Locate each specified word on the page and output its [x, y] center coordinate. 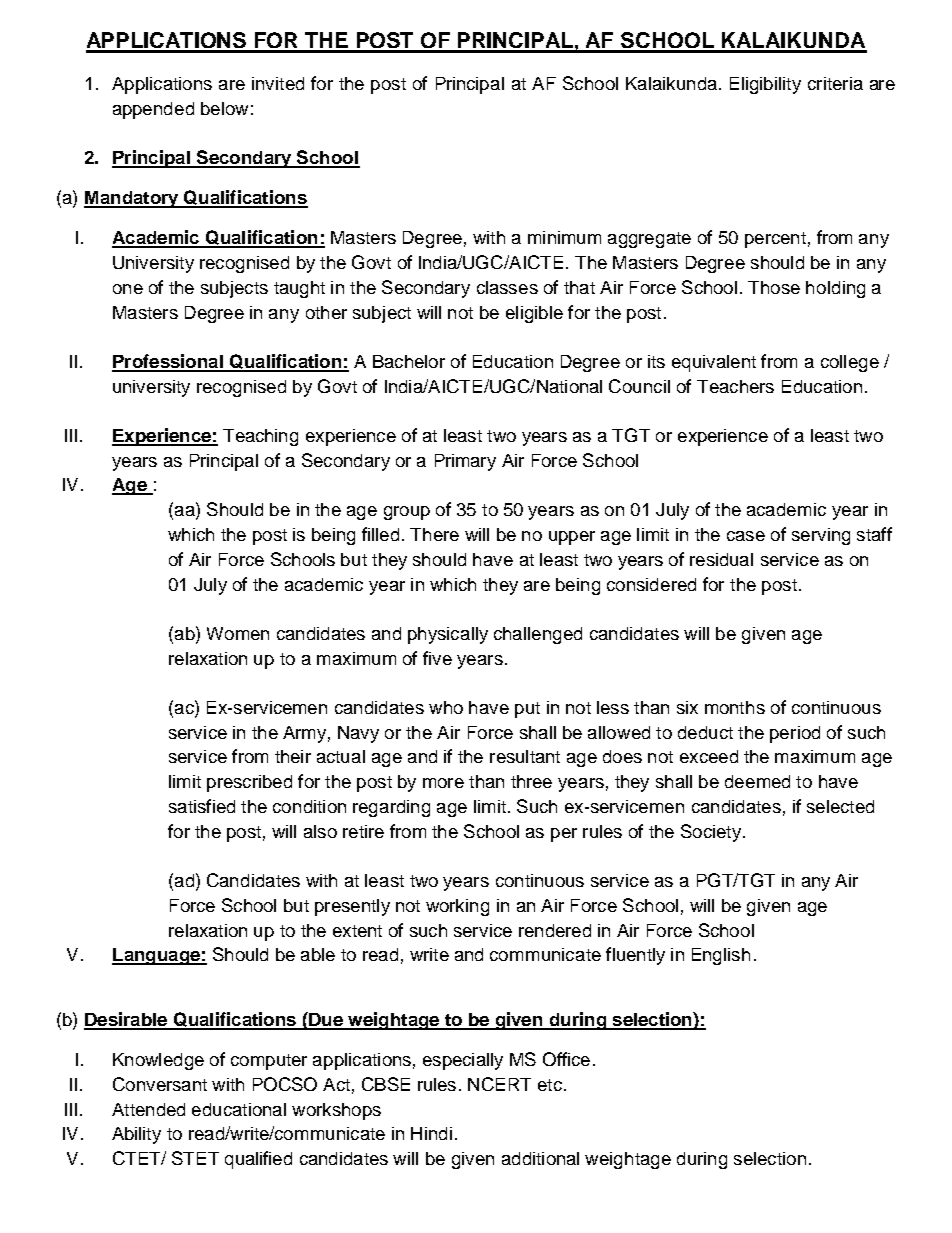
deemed [757, 781]
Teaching [260, 437]
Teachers [735, 386]
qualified [258, 1160]
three [531, 781]
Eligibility [765, 85]
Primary [465, 462]
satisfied [202, 806]
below [224, 108]
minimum [564, 237]
